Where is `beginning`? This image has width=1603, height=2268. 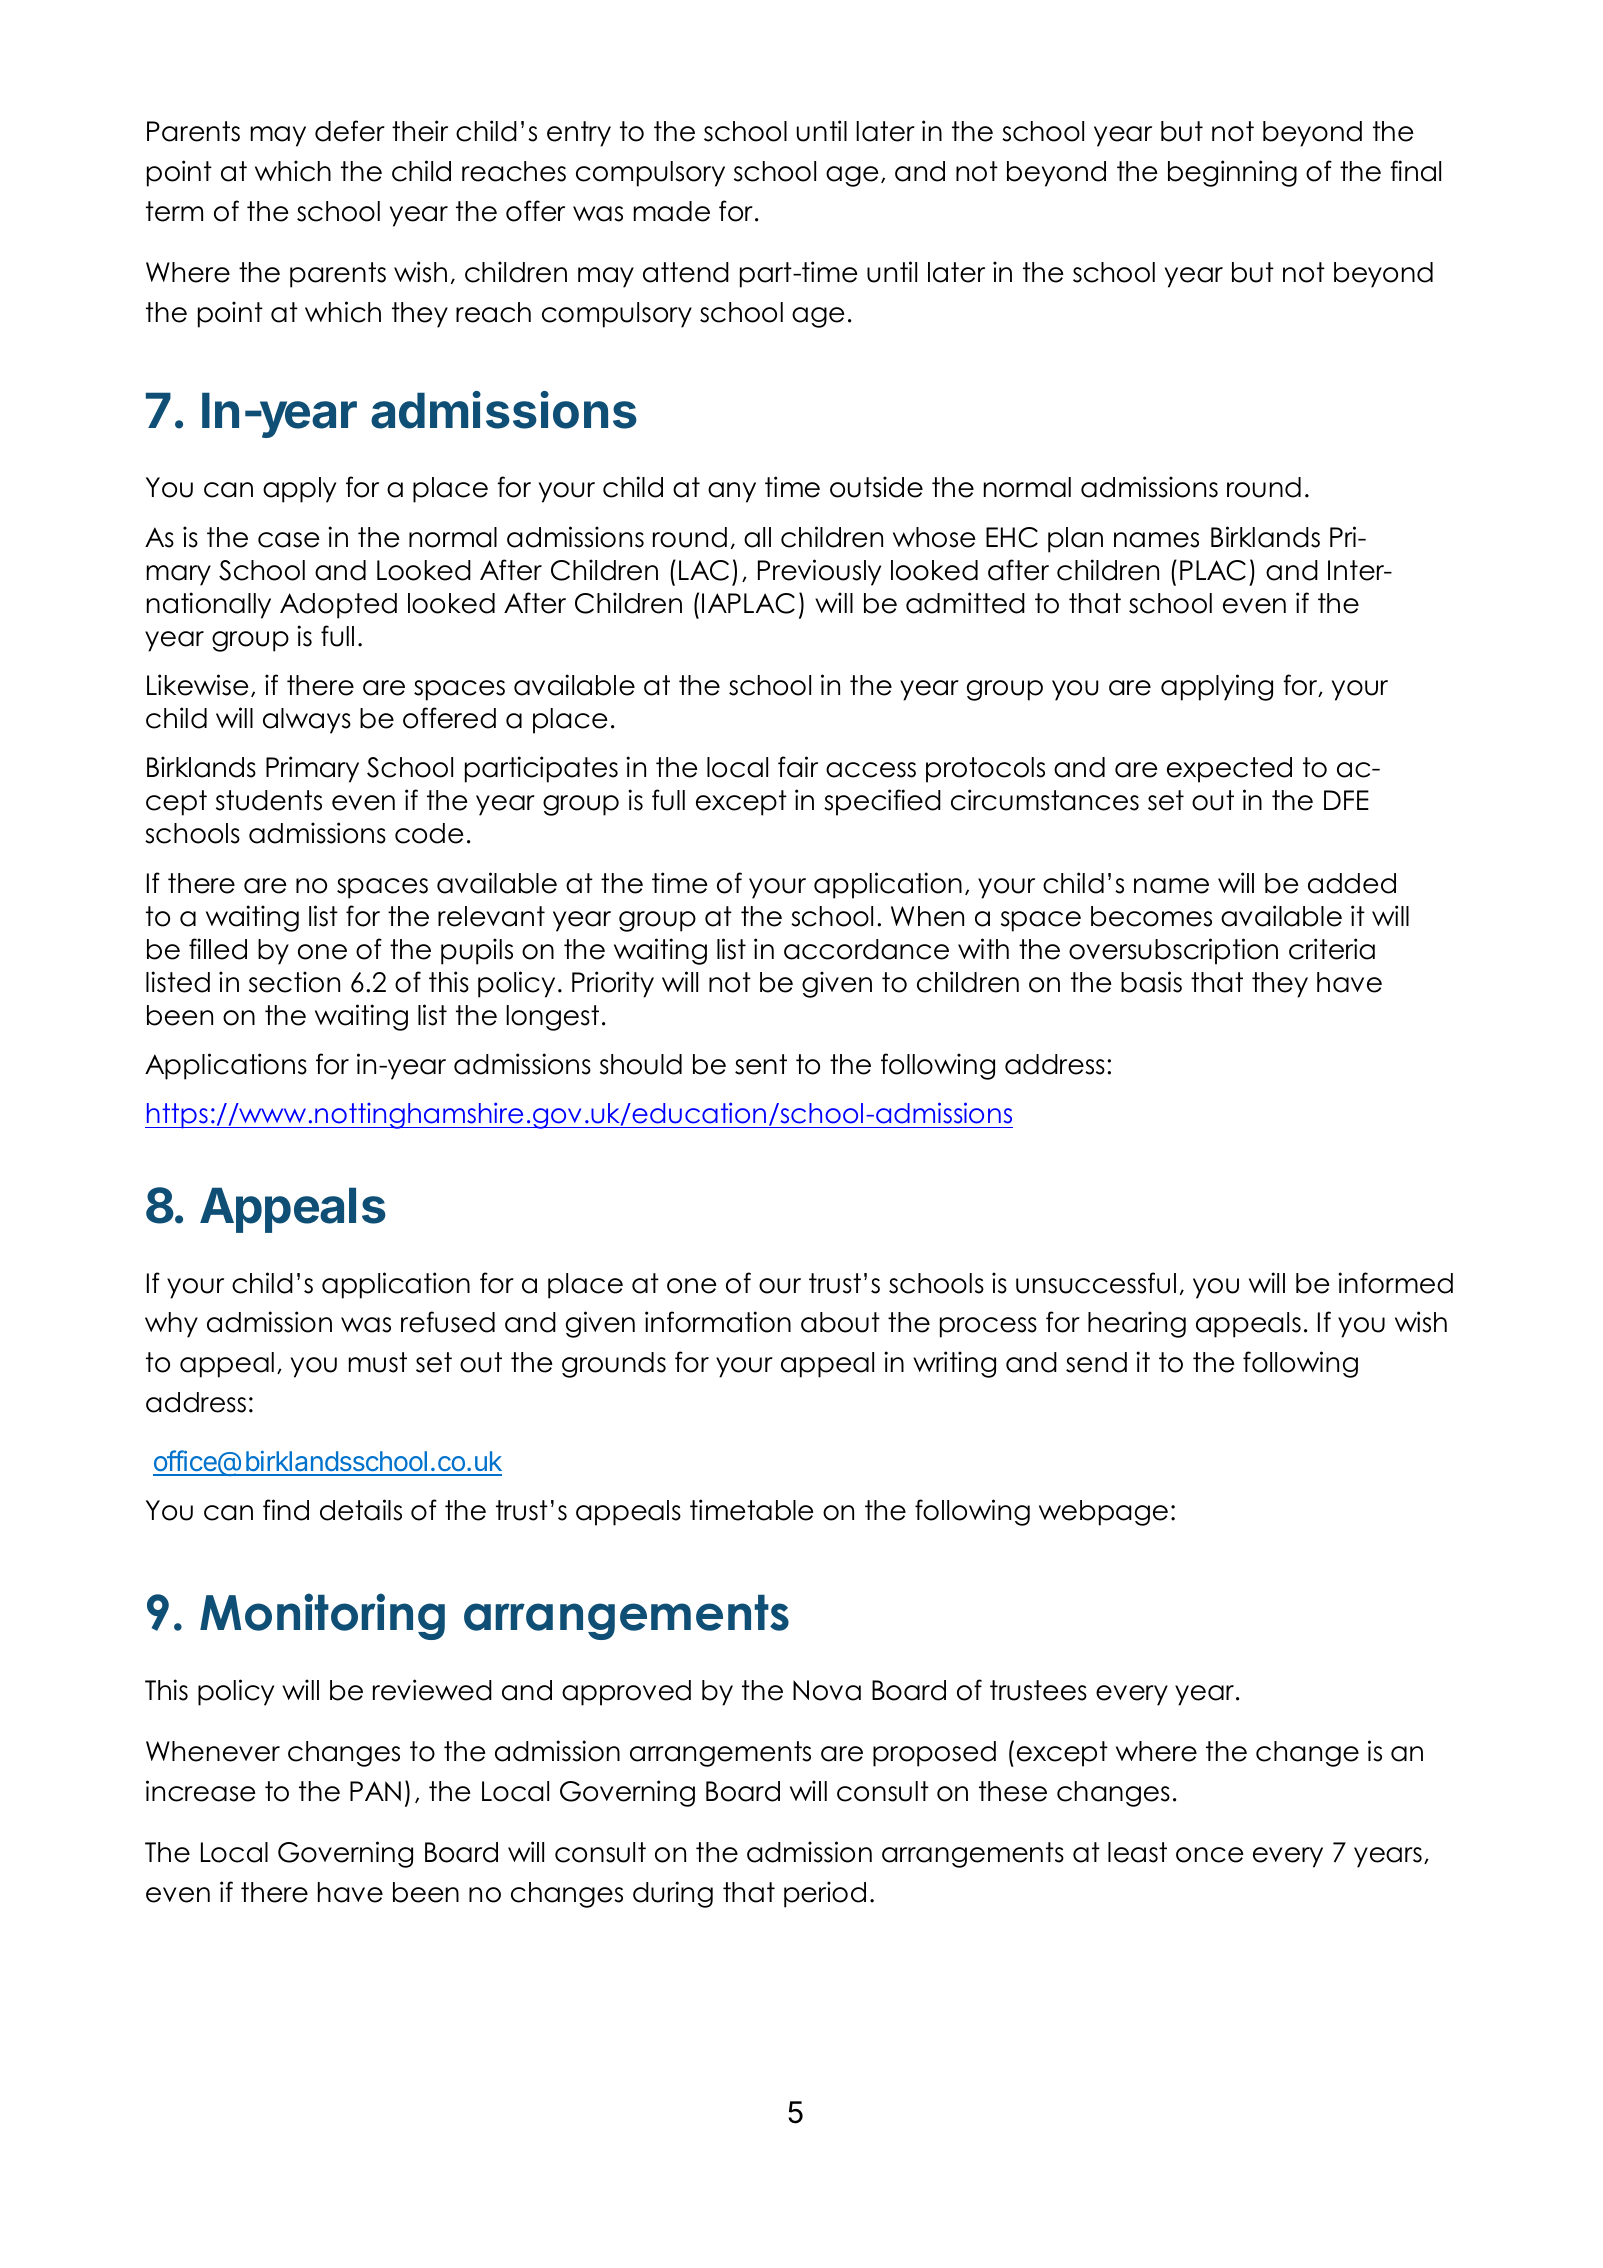 beginning is located at coordinates (1232, 173).
